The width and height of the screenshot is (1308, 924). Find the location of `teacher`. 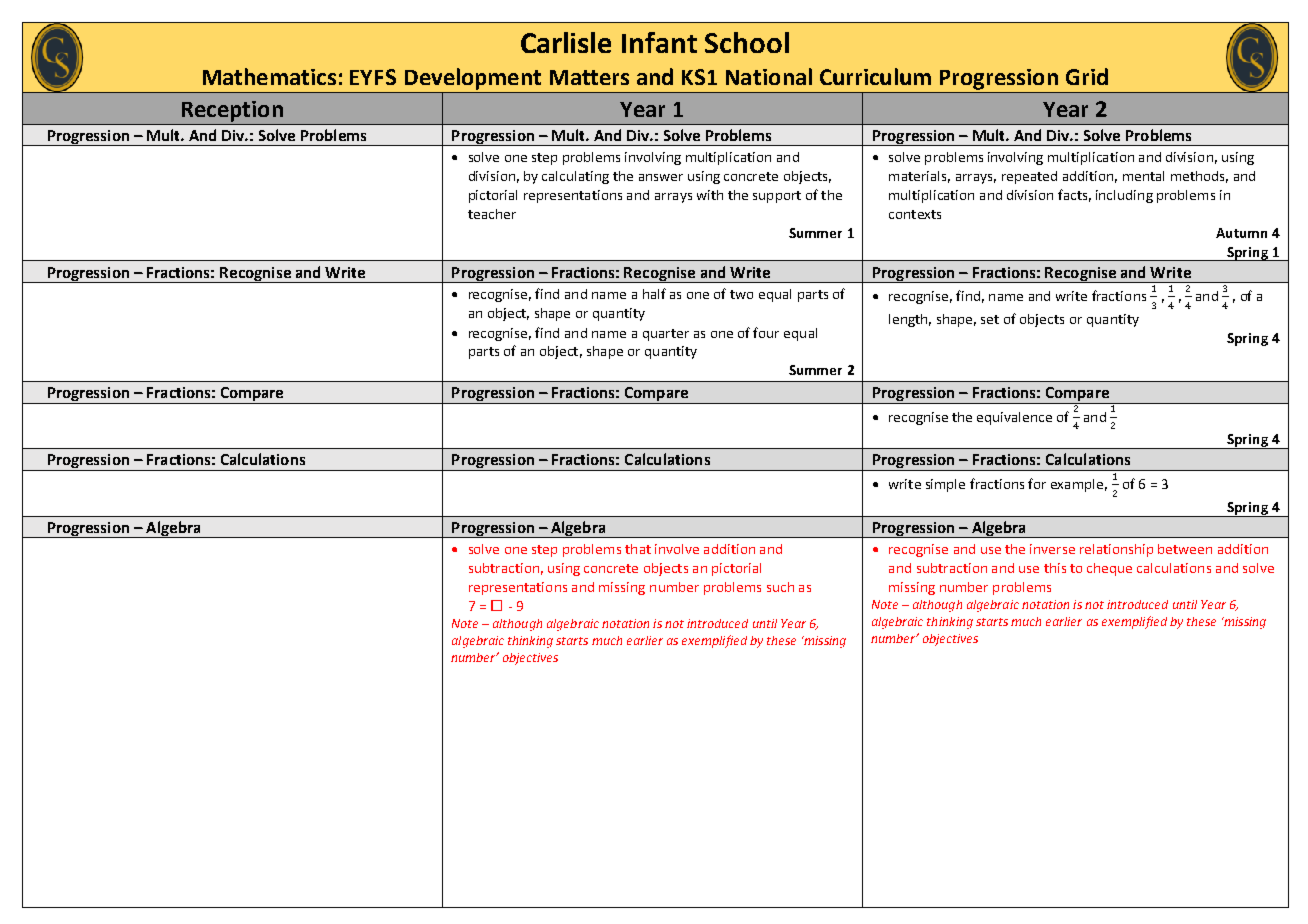

teacher is located at coordinates (492, 214).
